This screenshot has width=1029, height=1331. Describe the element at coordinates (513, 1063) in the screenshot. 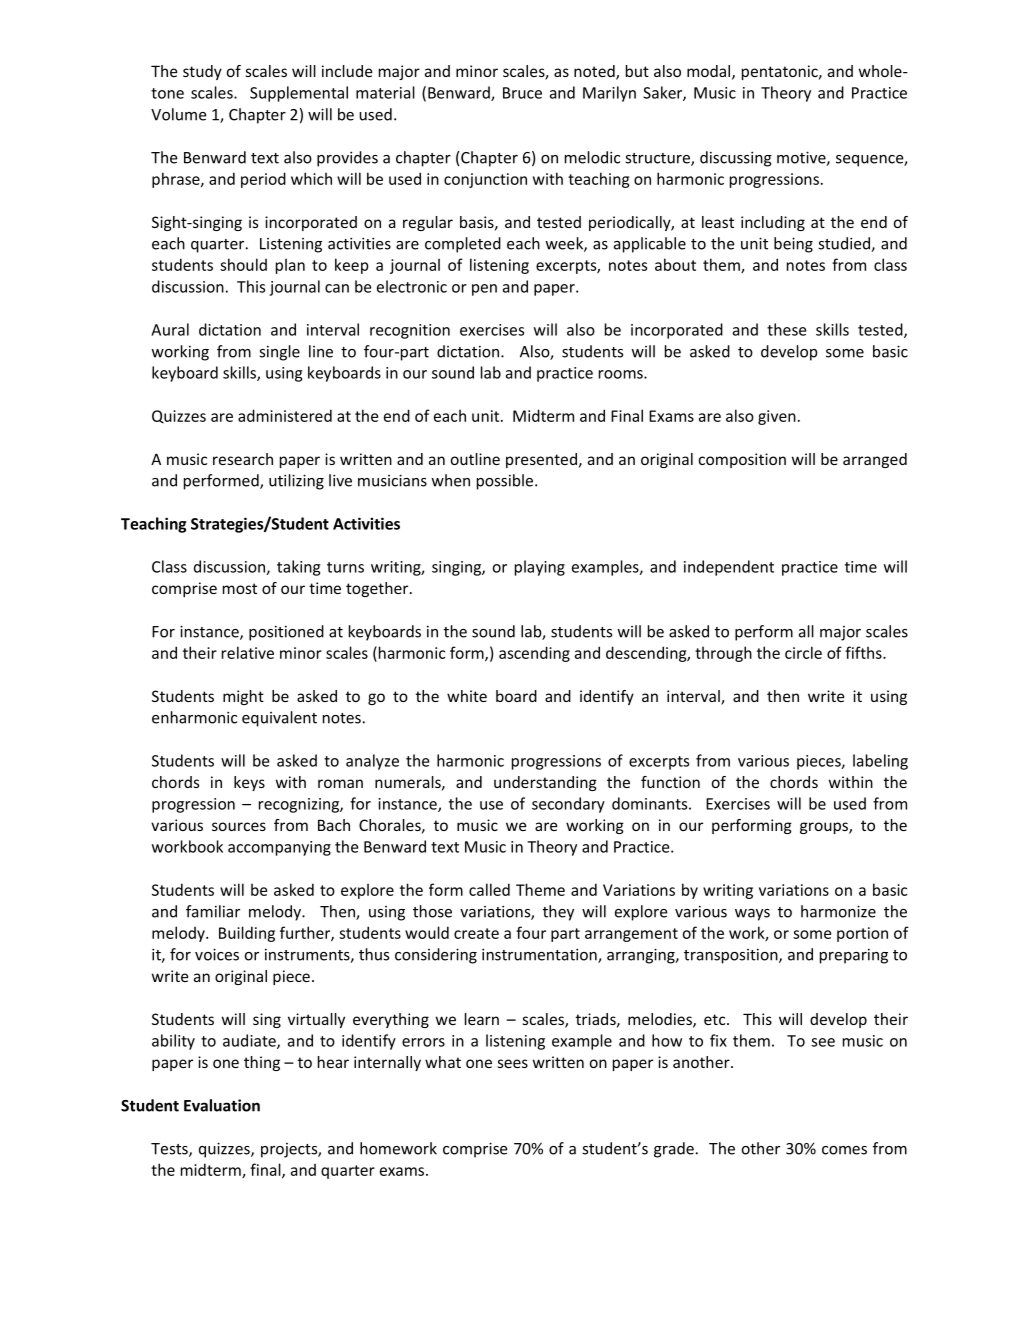

I see `sees` at that location.
